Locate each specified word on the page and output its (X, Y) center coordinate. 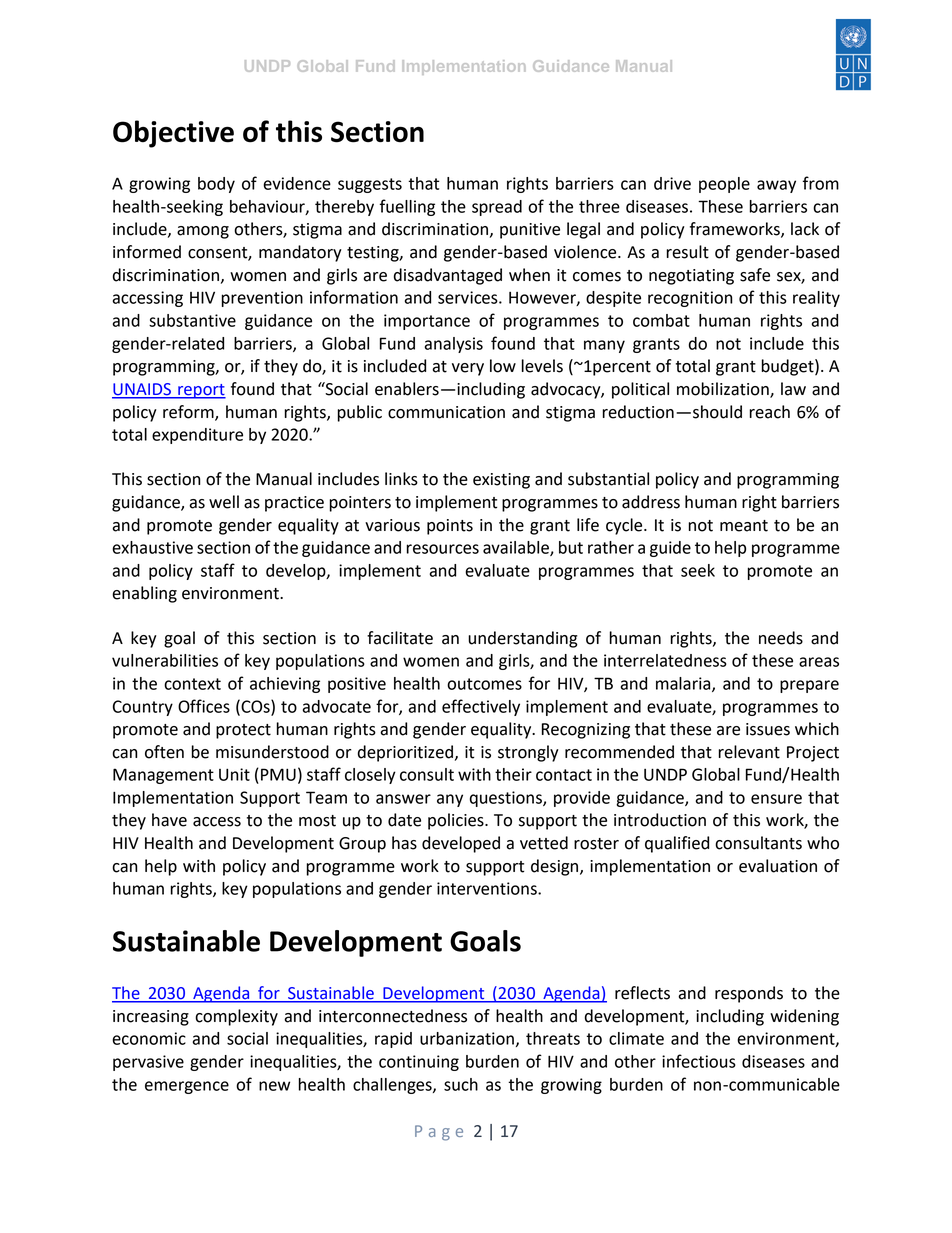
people (724, 185)
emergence (187, 1087)
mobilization (724, 390)
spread (497, 208)
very (468, 369)
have (169, 820)
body (216, 185)
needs (781, 638)
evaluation (778, 866)
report (201, 391)
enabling (144, 594)
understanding (523, 639)
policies (457, 821)
